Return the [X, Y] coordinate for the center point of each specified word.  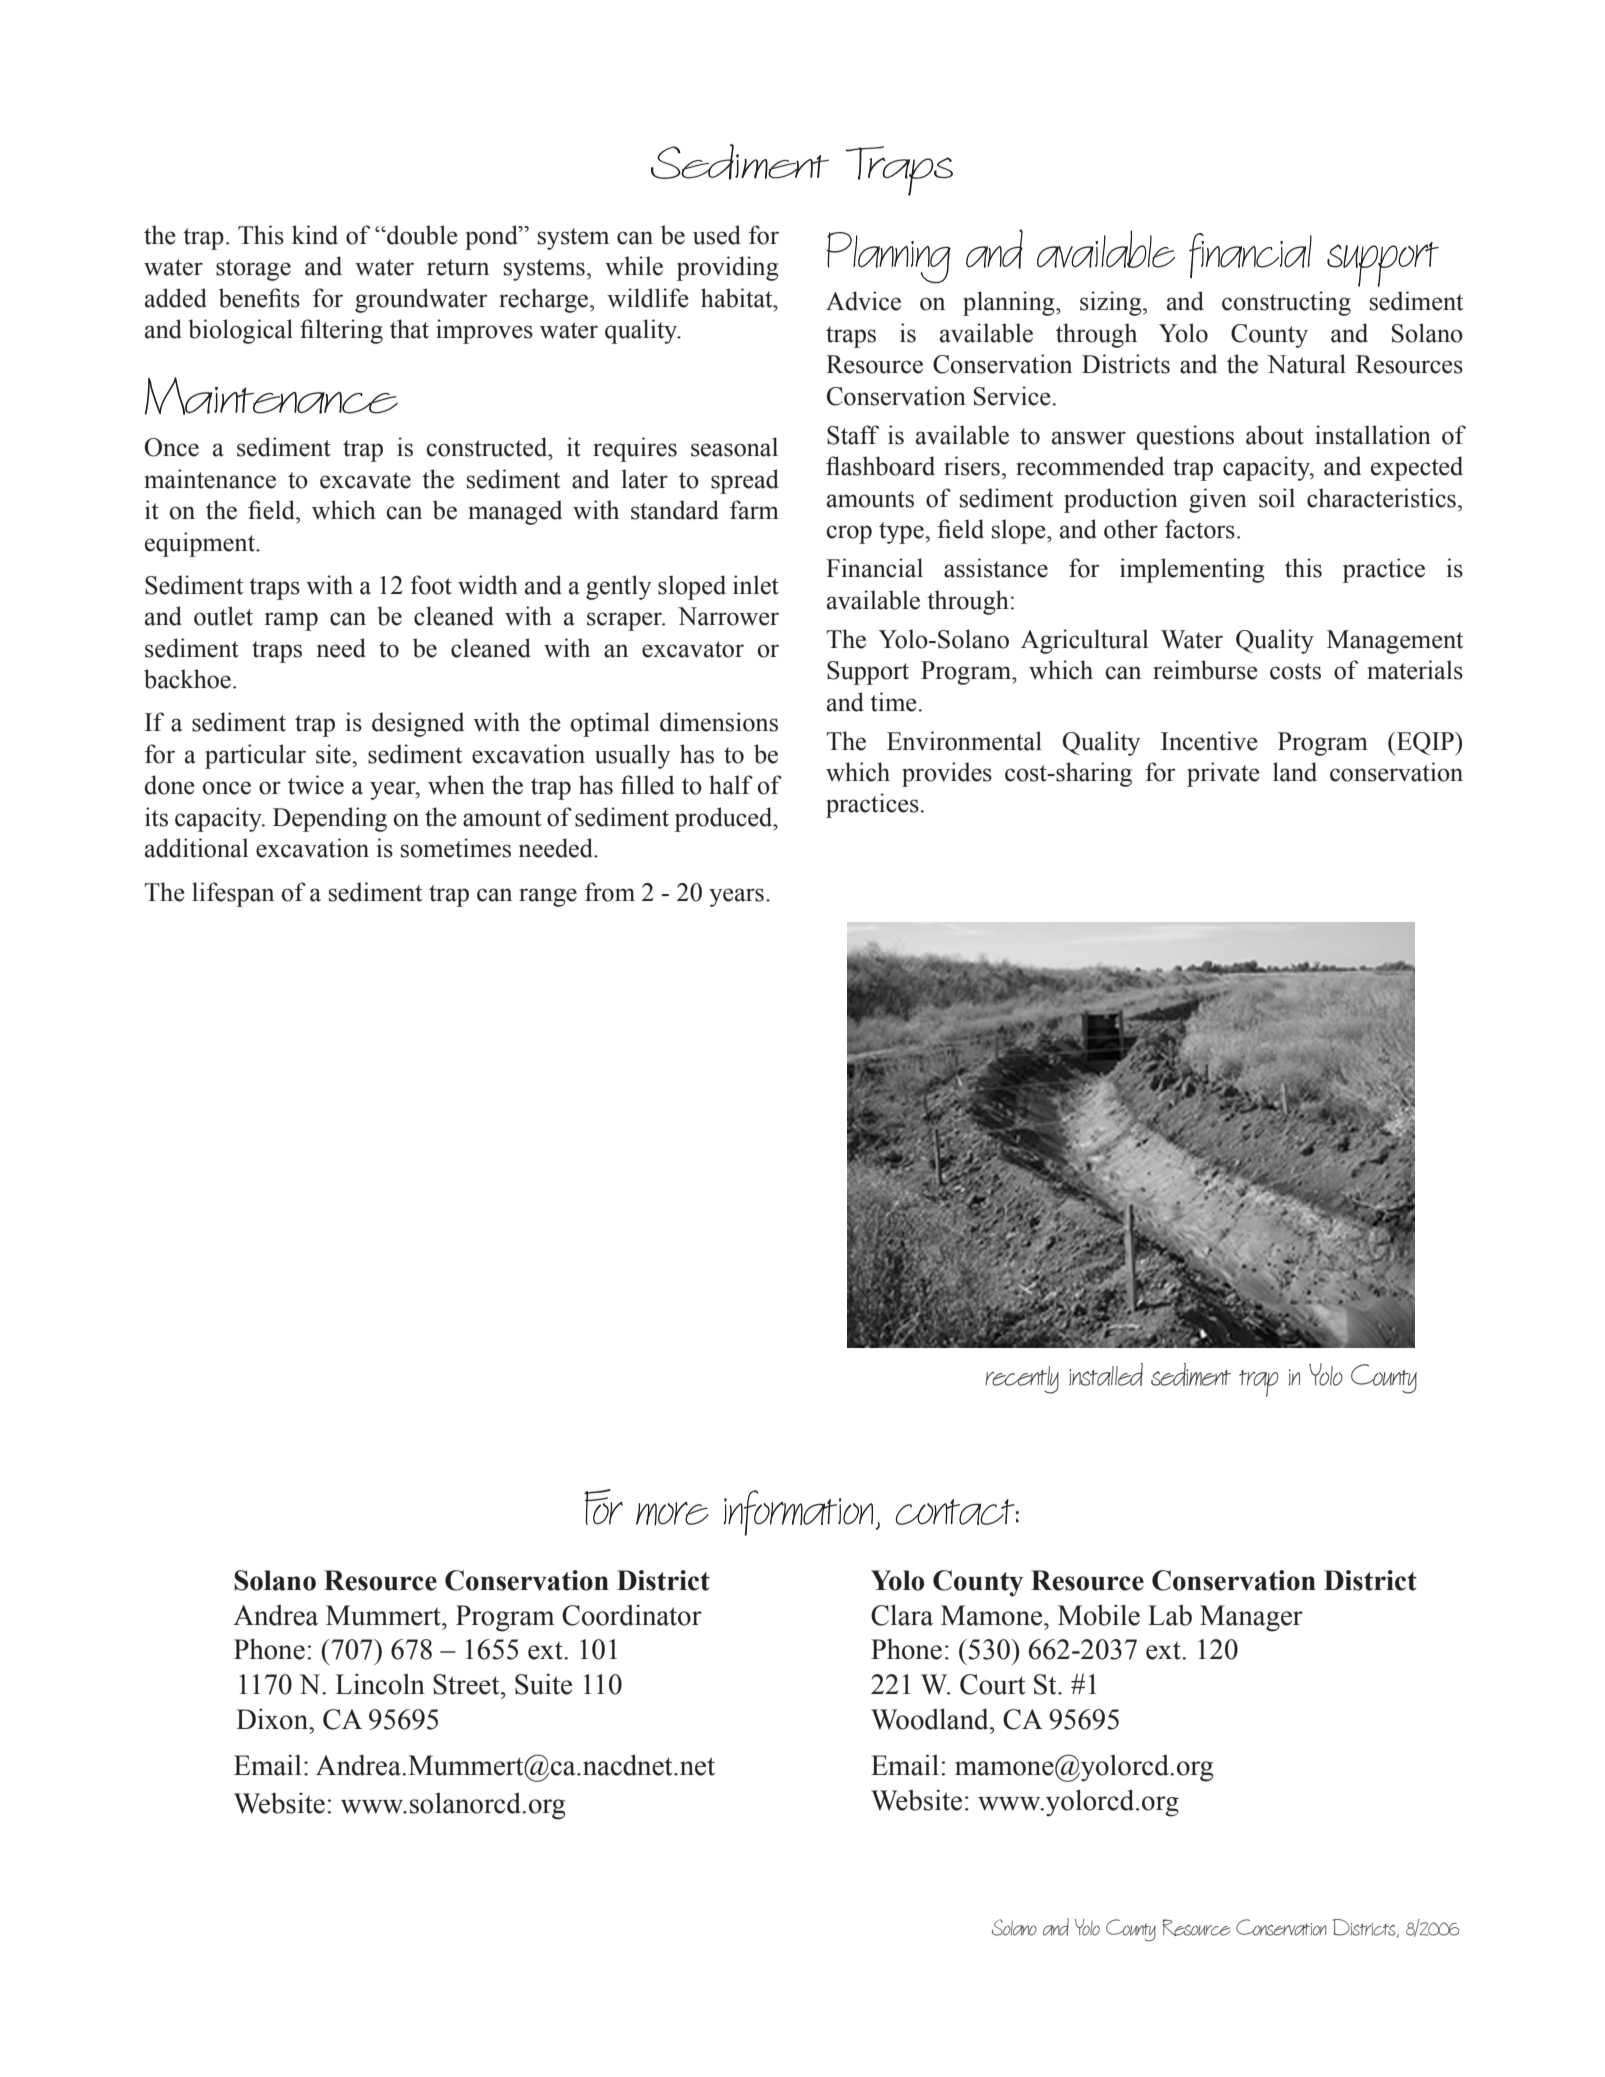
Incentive [1209, 741]
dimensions [719, 722]
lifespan [233, 894]
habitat [738, 298]
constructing [1286, 303]
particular [255, 756]
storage [253, 270]
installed [1106, 1374]
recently [1022, 1380]
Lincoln [380, 1684]
